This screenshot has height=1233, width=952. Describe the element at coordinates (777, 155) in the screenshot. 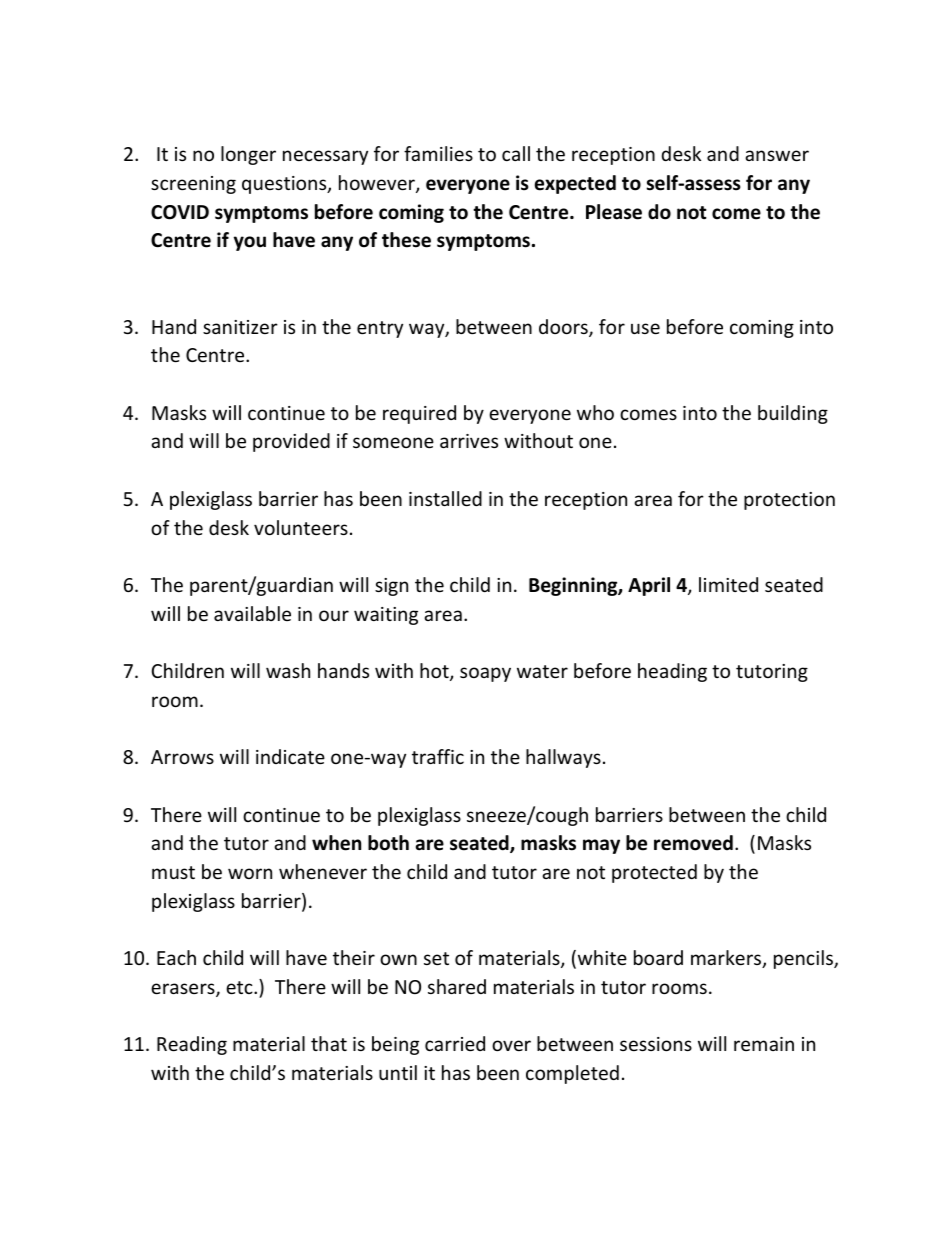

I see `answer` at that location.
